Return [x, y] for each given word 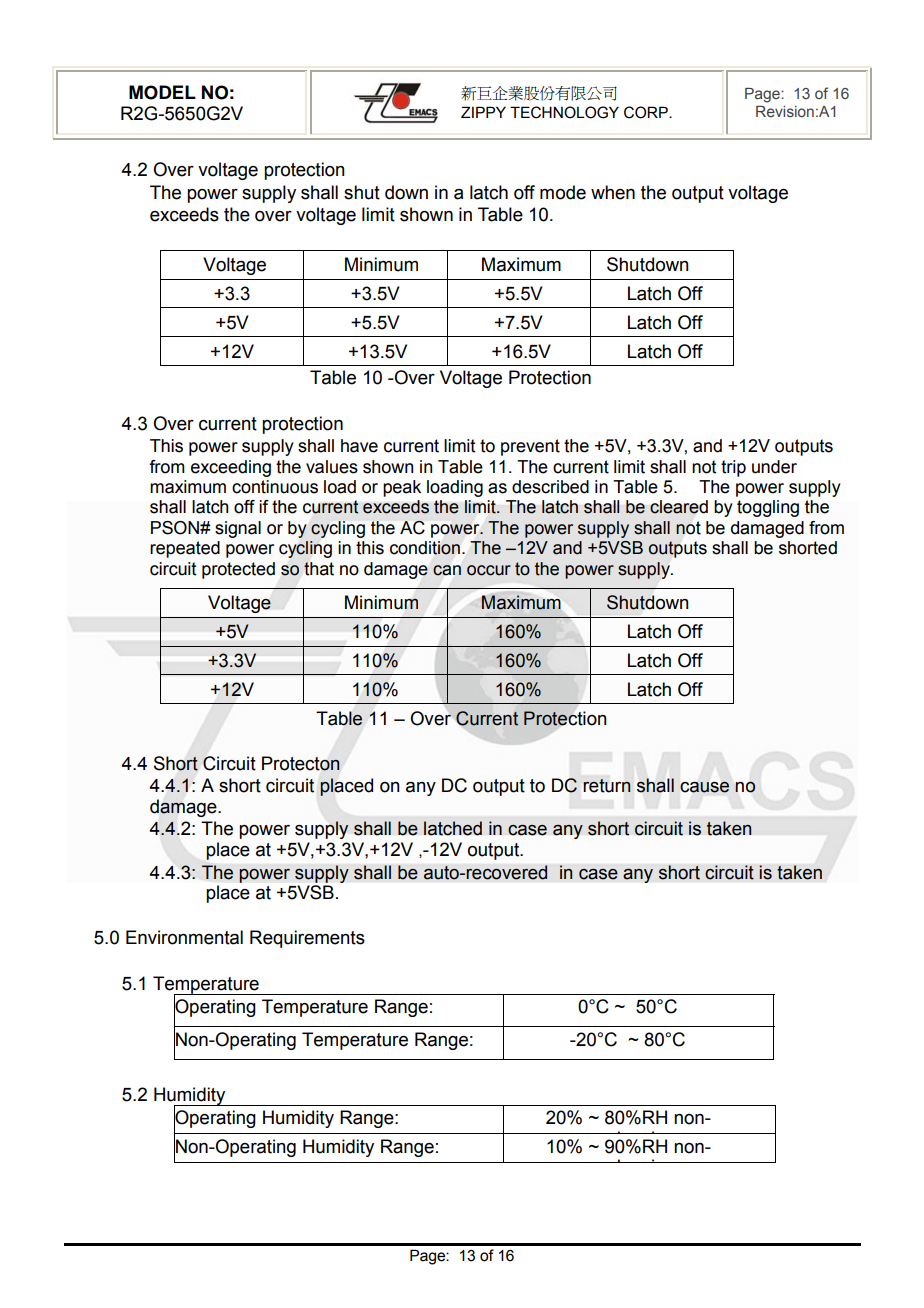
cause [704, 787]
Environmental [184, 937]
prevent [530, 447]
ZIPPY [483, 112]
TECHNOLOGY [564, 112]
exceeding [231, 468]
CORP [647, 112]
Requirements [307, 939]
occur [489, 570]
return [607, 786]
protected [238, 570]
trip [733, 468]
